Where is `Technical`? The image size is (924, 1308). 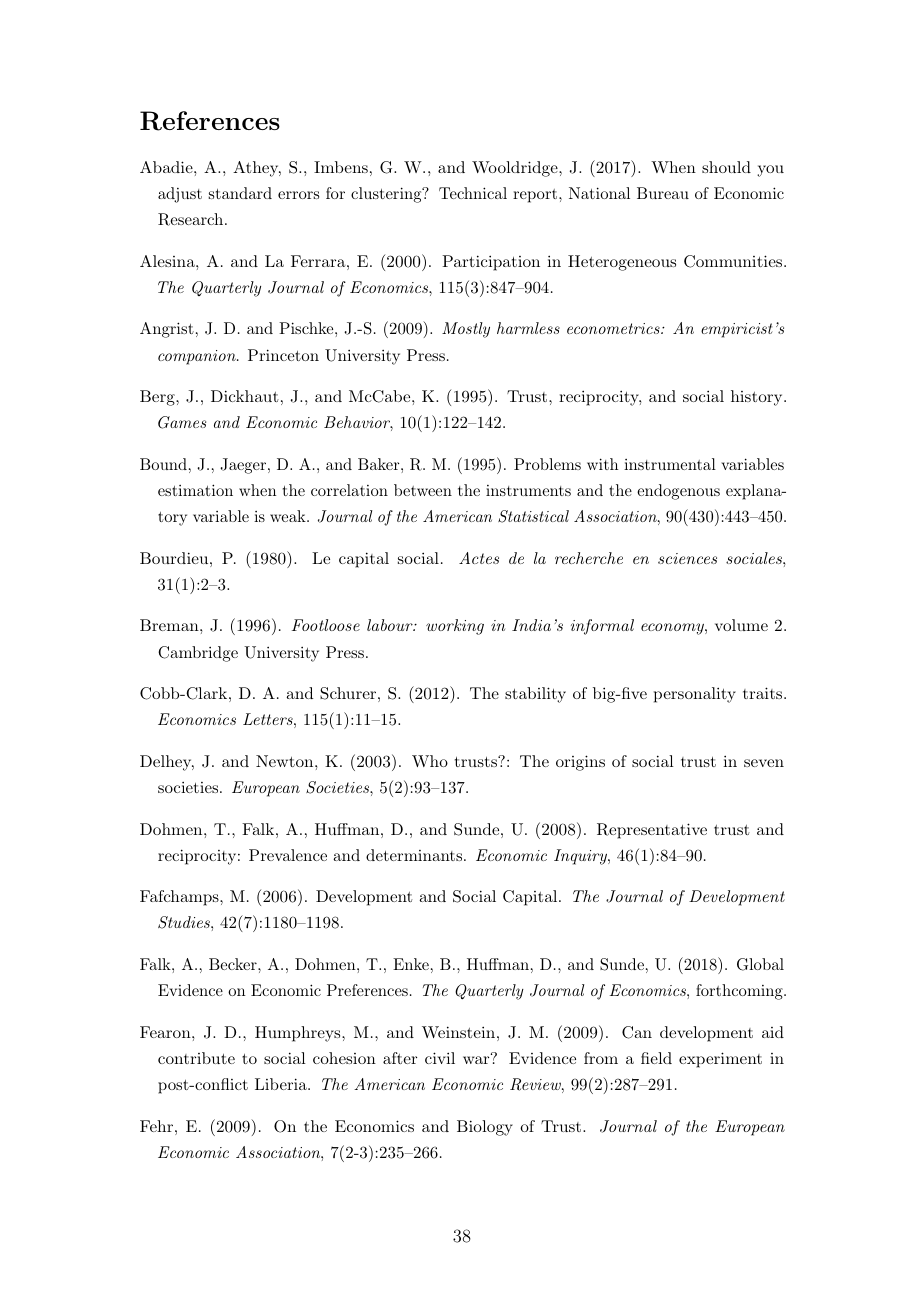
Technical is located at coordinates (473, 193).
